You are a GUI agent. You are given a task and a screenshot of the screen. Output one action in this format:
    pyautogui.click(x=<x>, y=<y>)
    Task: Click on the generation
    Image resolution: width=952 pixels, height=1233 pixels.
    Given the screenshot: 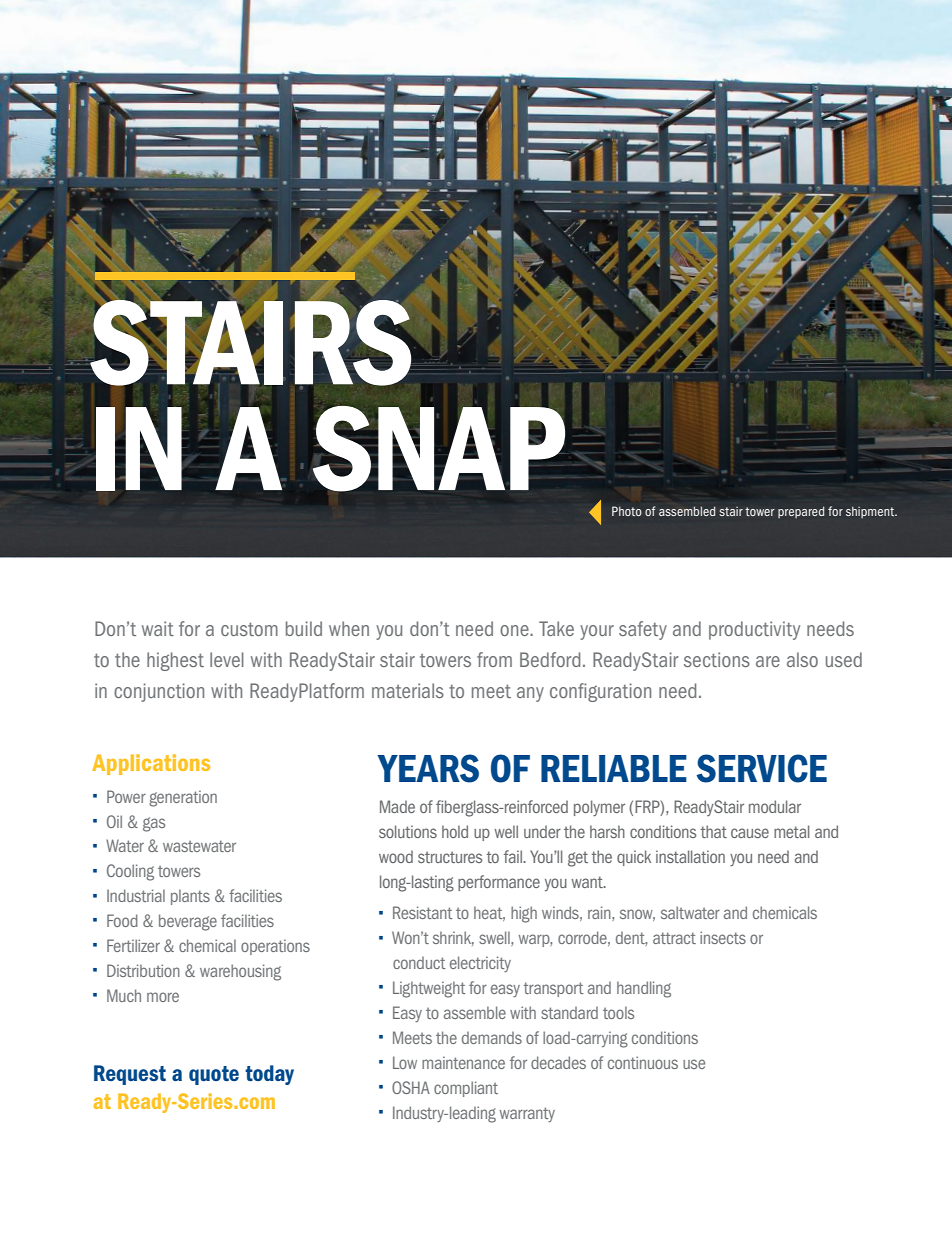 What is the action you would take?
    pyautogui.click(x=183, y=799)
